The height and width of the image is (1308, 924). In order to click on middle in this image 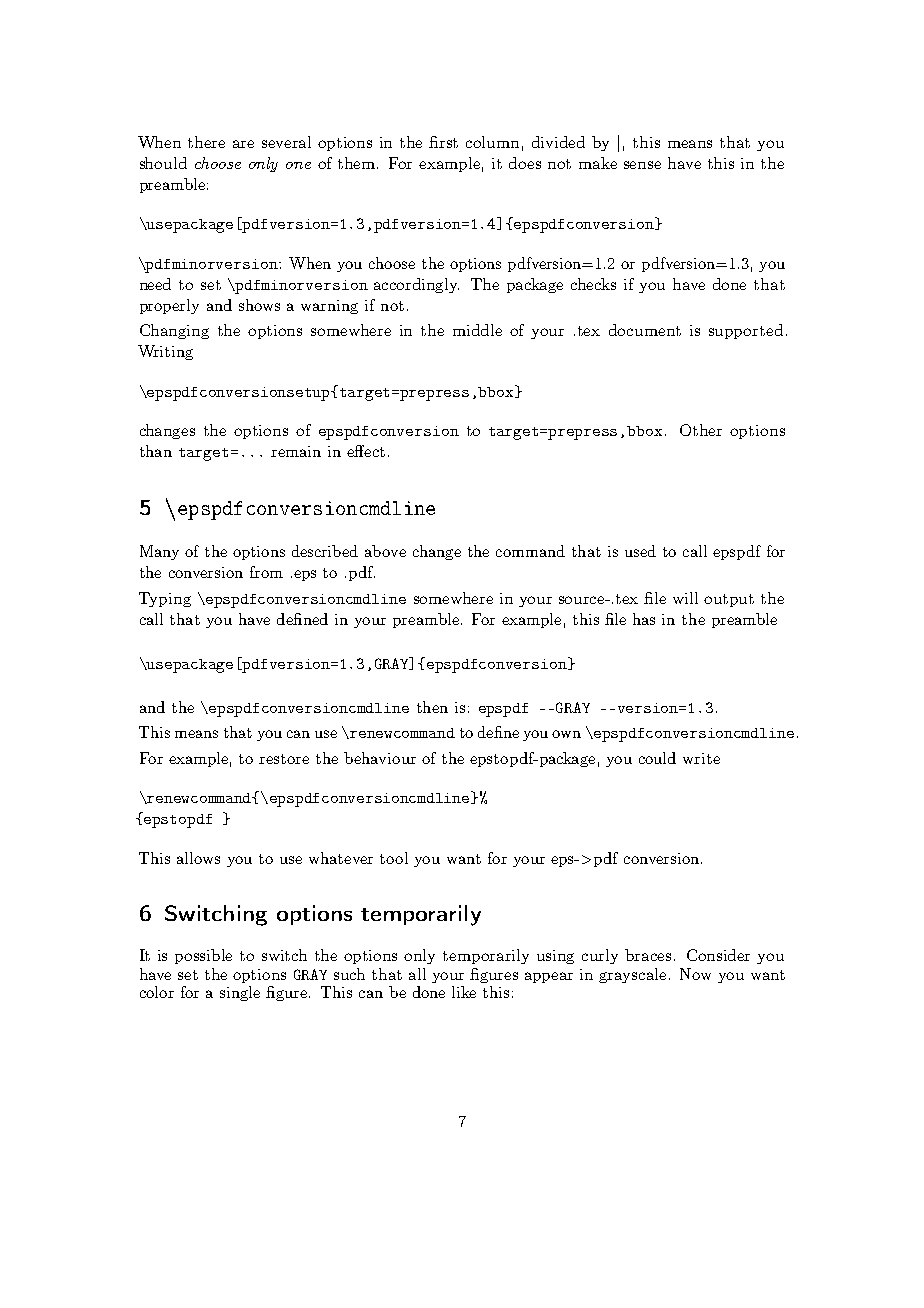, I will do `click(477, 330)`.
